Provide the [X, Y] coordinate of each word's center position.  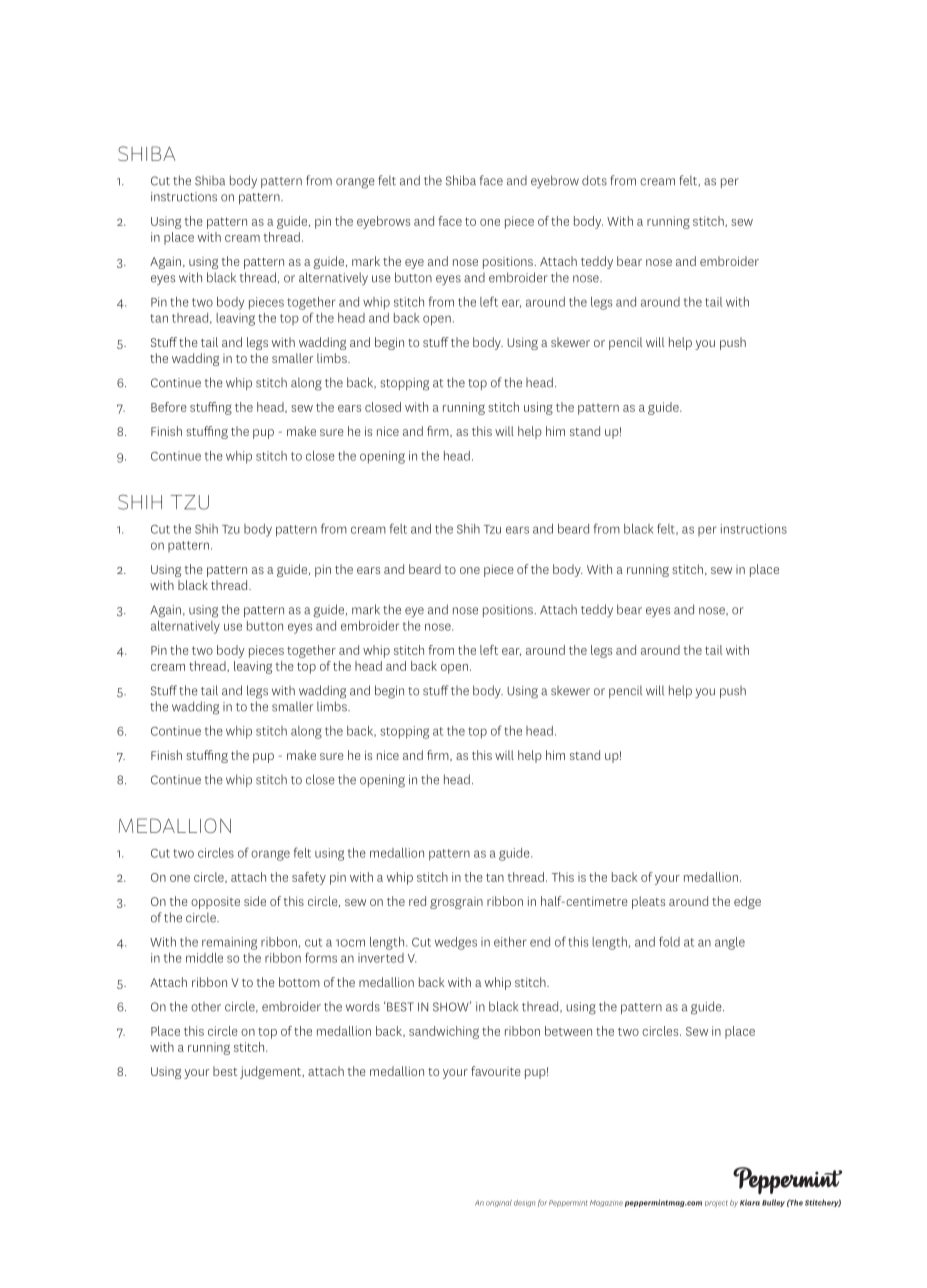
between [568, 1031]
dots [594, 180]
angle [730, 943]
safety [309, 878]
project [716, 1204]
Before [169, 407]
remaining [229, 943]
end [540, 942]
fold [669, 941]
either [510, 942]
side [255, 901]
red [417, 901]
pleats [648, 902]
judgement [272, 1072]
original [499, 1203]
